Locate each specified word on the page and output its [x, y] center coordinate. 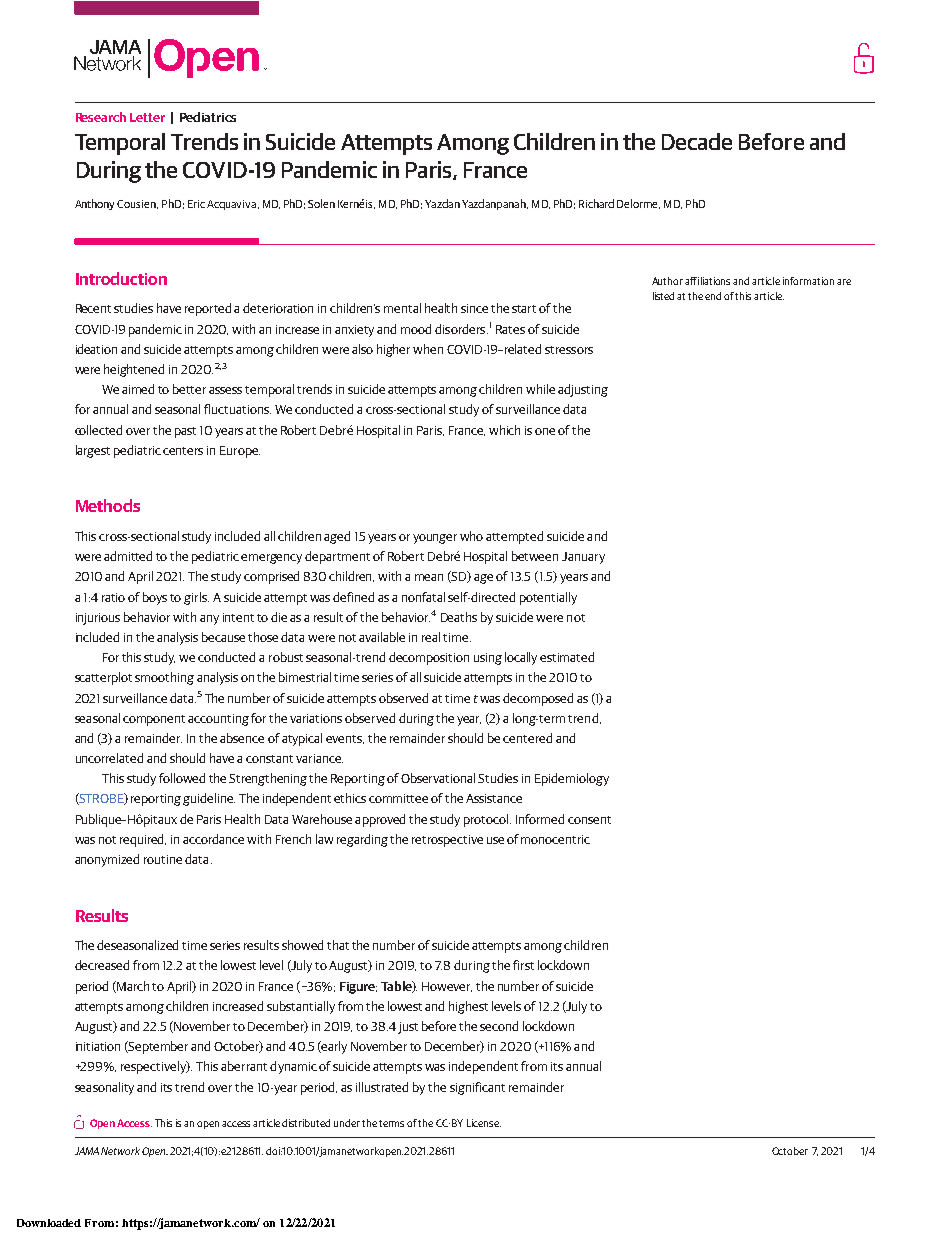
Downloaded [49, 1223]
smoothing [164, 678]
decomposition [429, 658]
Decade [697, 141]
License [484, 1123]
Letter [147, 117]
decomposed [538, 699]
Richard [596, 203]
